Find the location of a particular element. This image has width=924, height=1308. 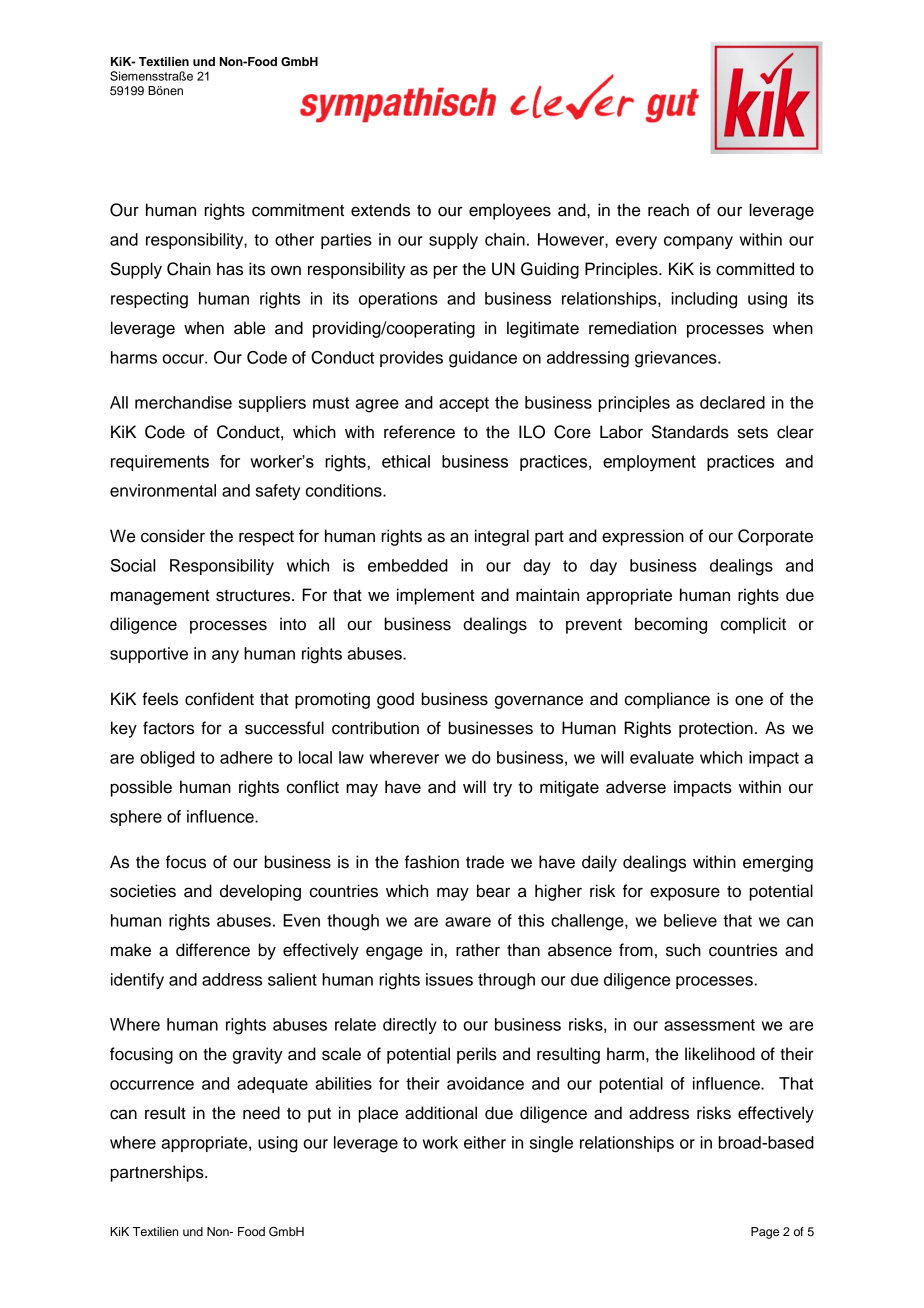

either is located at coordinates (485, 1142).
